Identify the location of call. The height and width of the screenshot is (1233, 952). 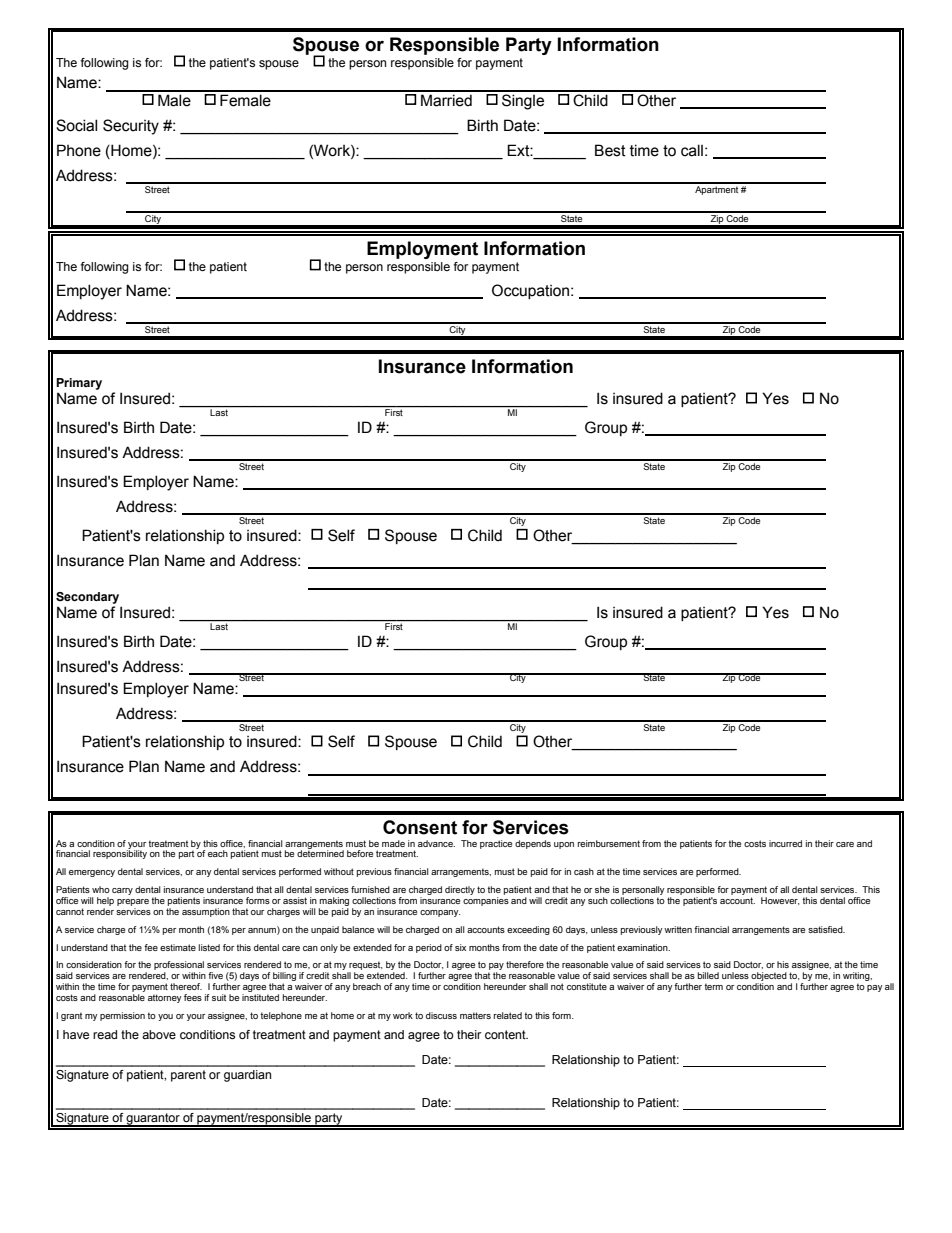
(692, 150).
